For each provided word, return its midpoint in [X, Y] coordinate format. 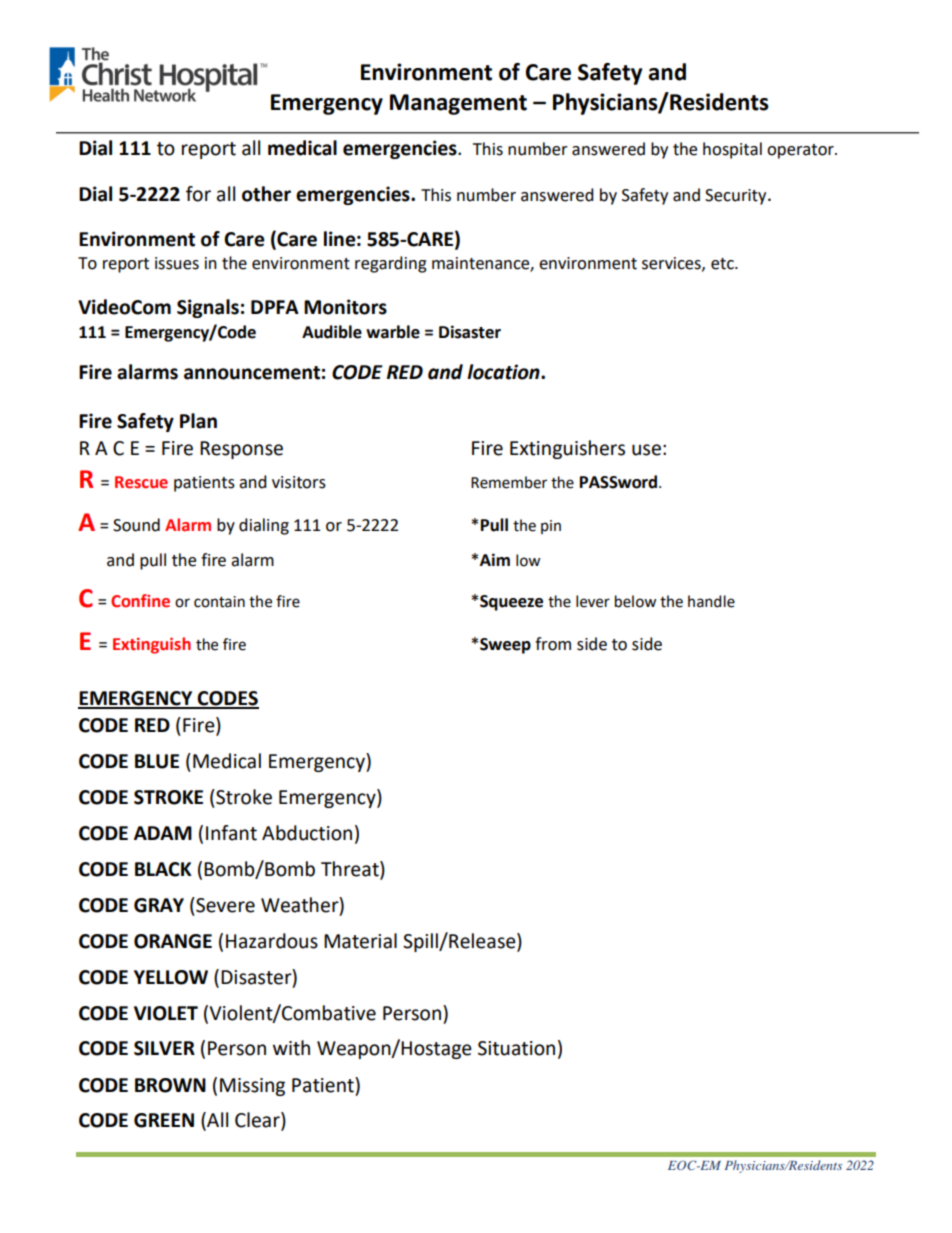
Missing [252, 1087]
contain [219, 602]
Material [360, 941]
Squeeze [511, 603]
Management [458, 104]
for [198, 194]
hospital [732, 150]
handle [711, 601]
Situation [516, 1048]
